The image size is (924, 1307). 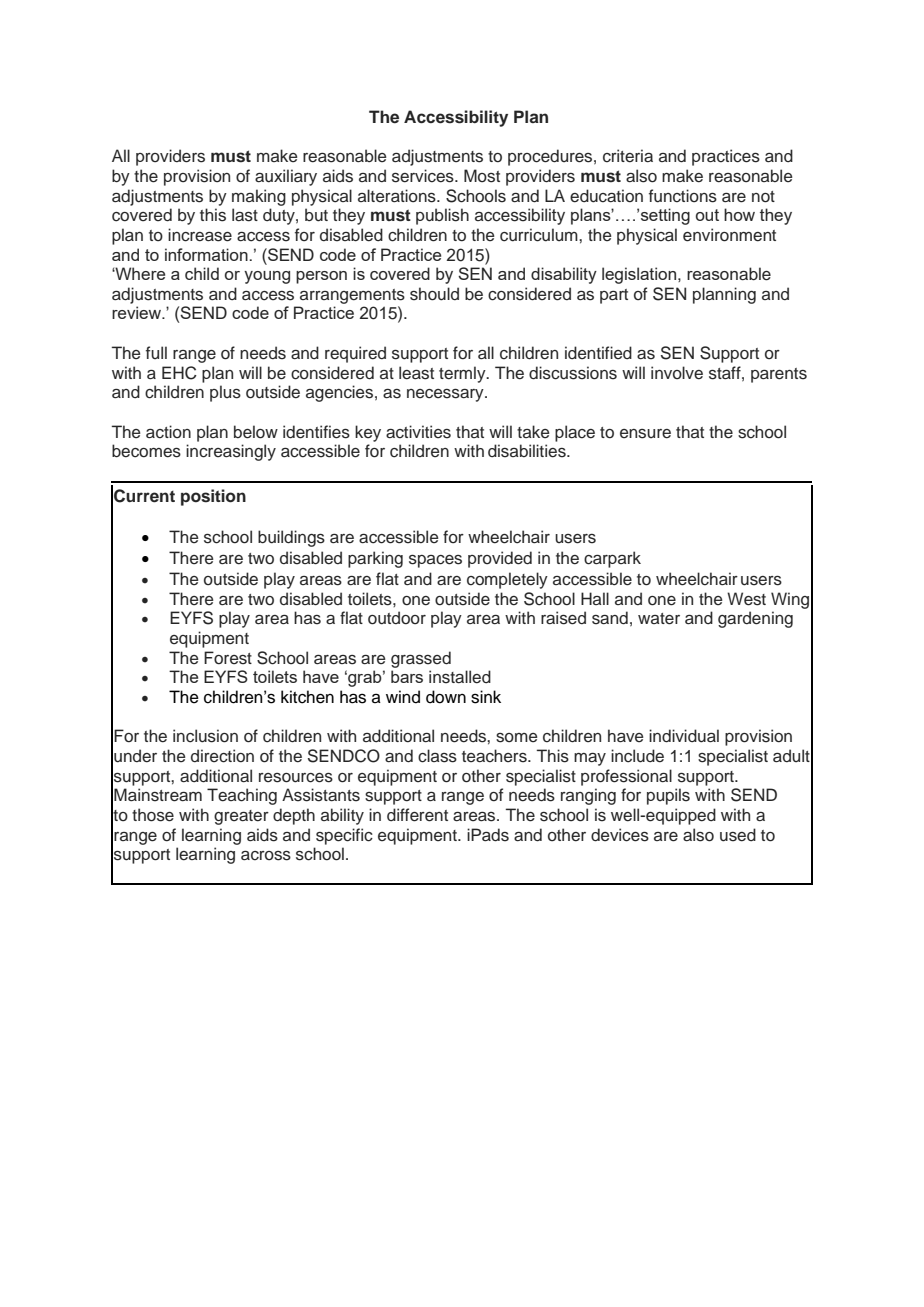 What do you see at coordinates (435, 561) in the image?
I see `spaces` at bounding box center [435, 561].
